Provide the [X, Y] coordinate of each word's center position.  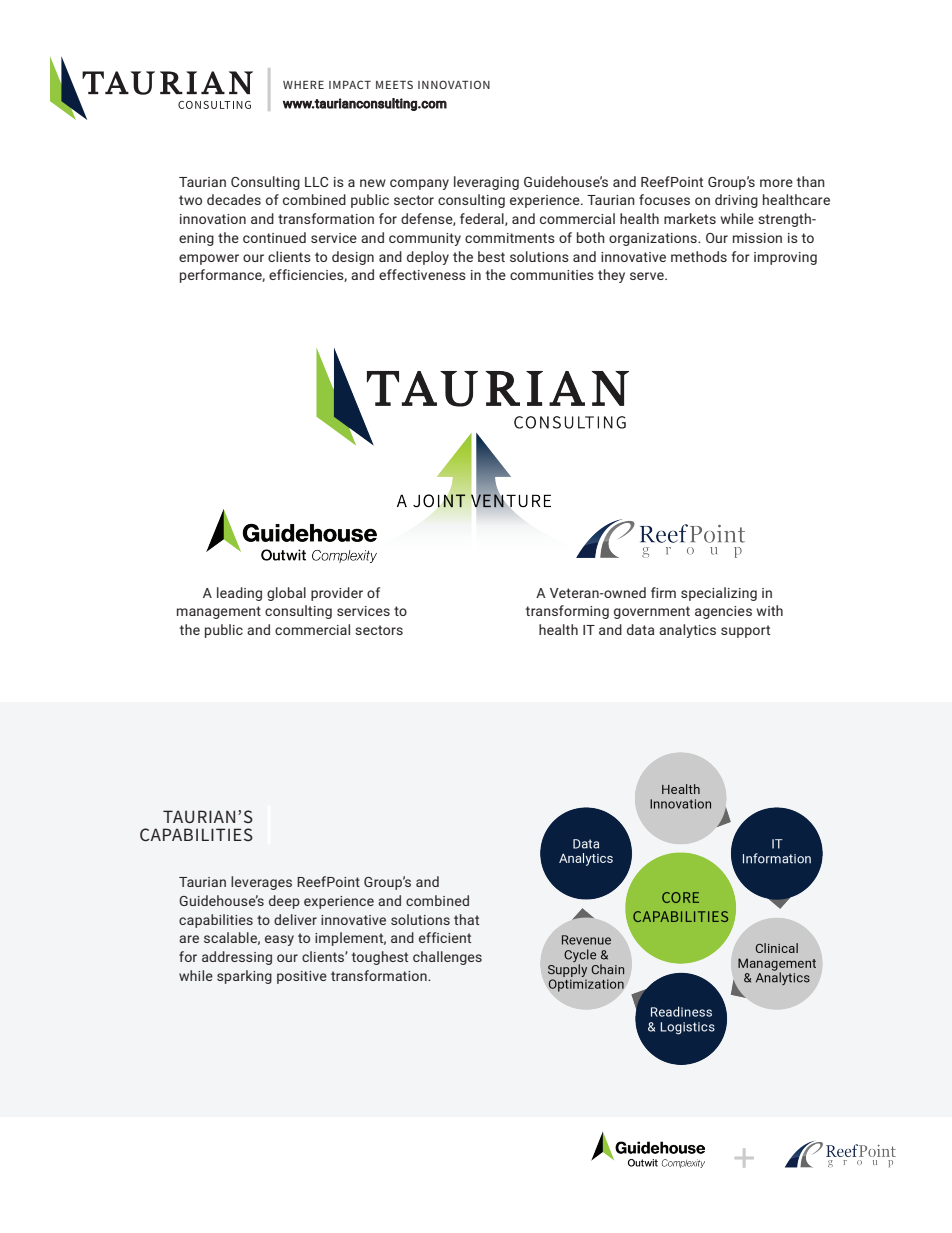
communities [552, 275]
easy [279, 940]
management [219, 612]
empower [209, 259]
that [466, 919]
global [286, 594]
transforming [567, 612]
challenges [447, 958]
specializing [719, 594]
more [776, 183]
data [640, 629]
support [745, 631]
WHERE [303, 85]
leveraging [486, 183]
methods [699, 256]
